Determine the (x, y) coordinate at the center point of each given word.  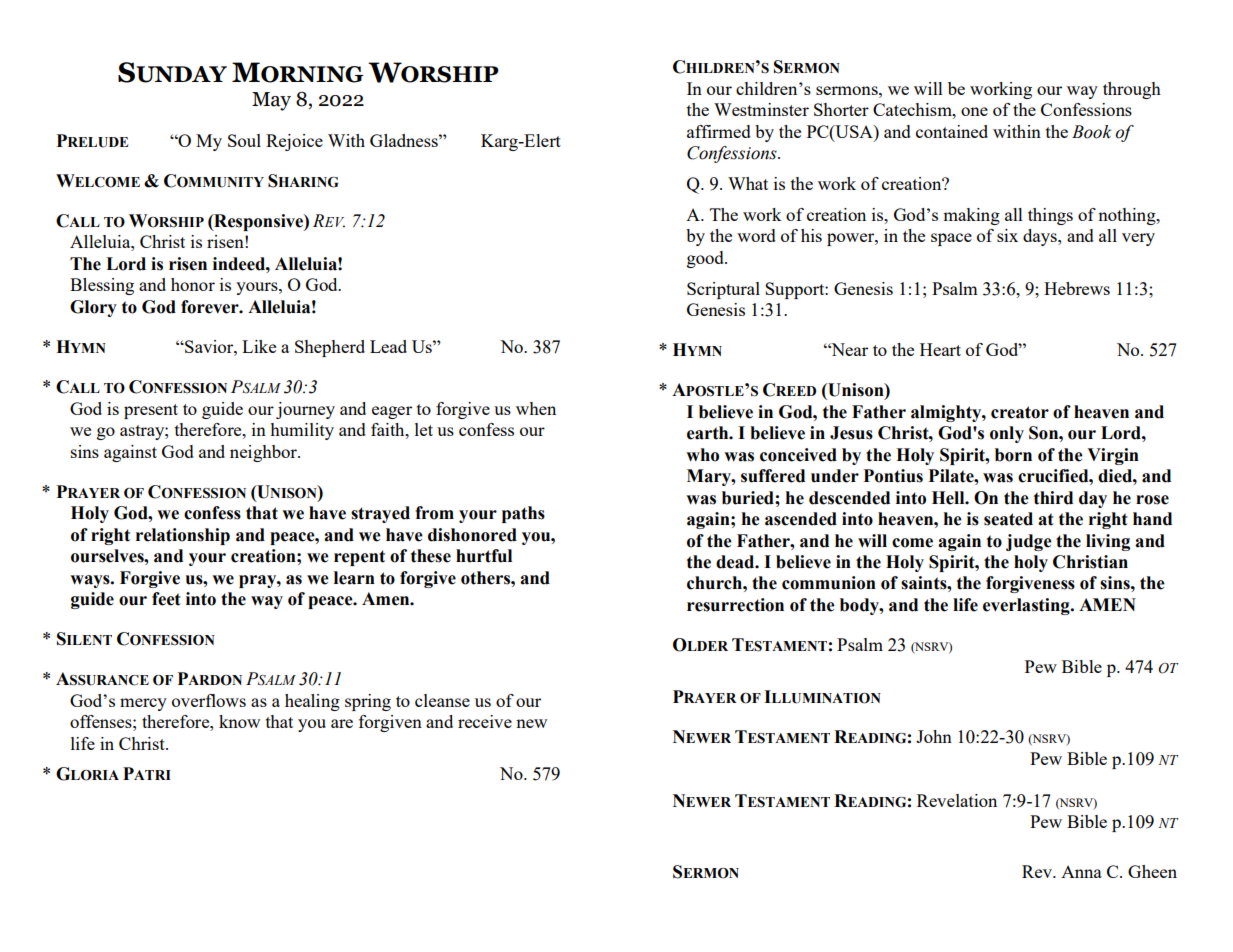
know (239, 721)
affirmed (719, 131)
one (974, 111)
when (536, 408)
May (271, 101)
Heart (940, 349)
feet (166, 599)
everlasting (1027, 606)
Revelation (957, 800)
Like (259, 346)
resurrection (735, 605)
